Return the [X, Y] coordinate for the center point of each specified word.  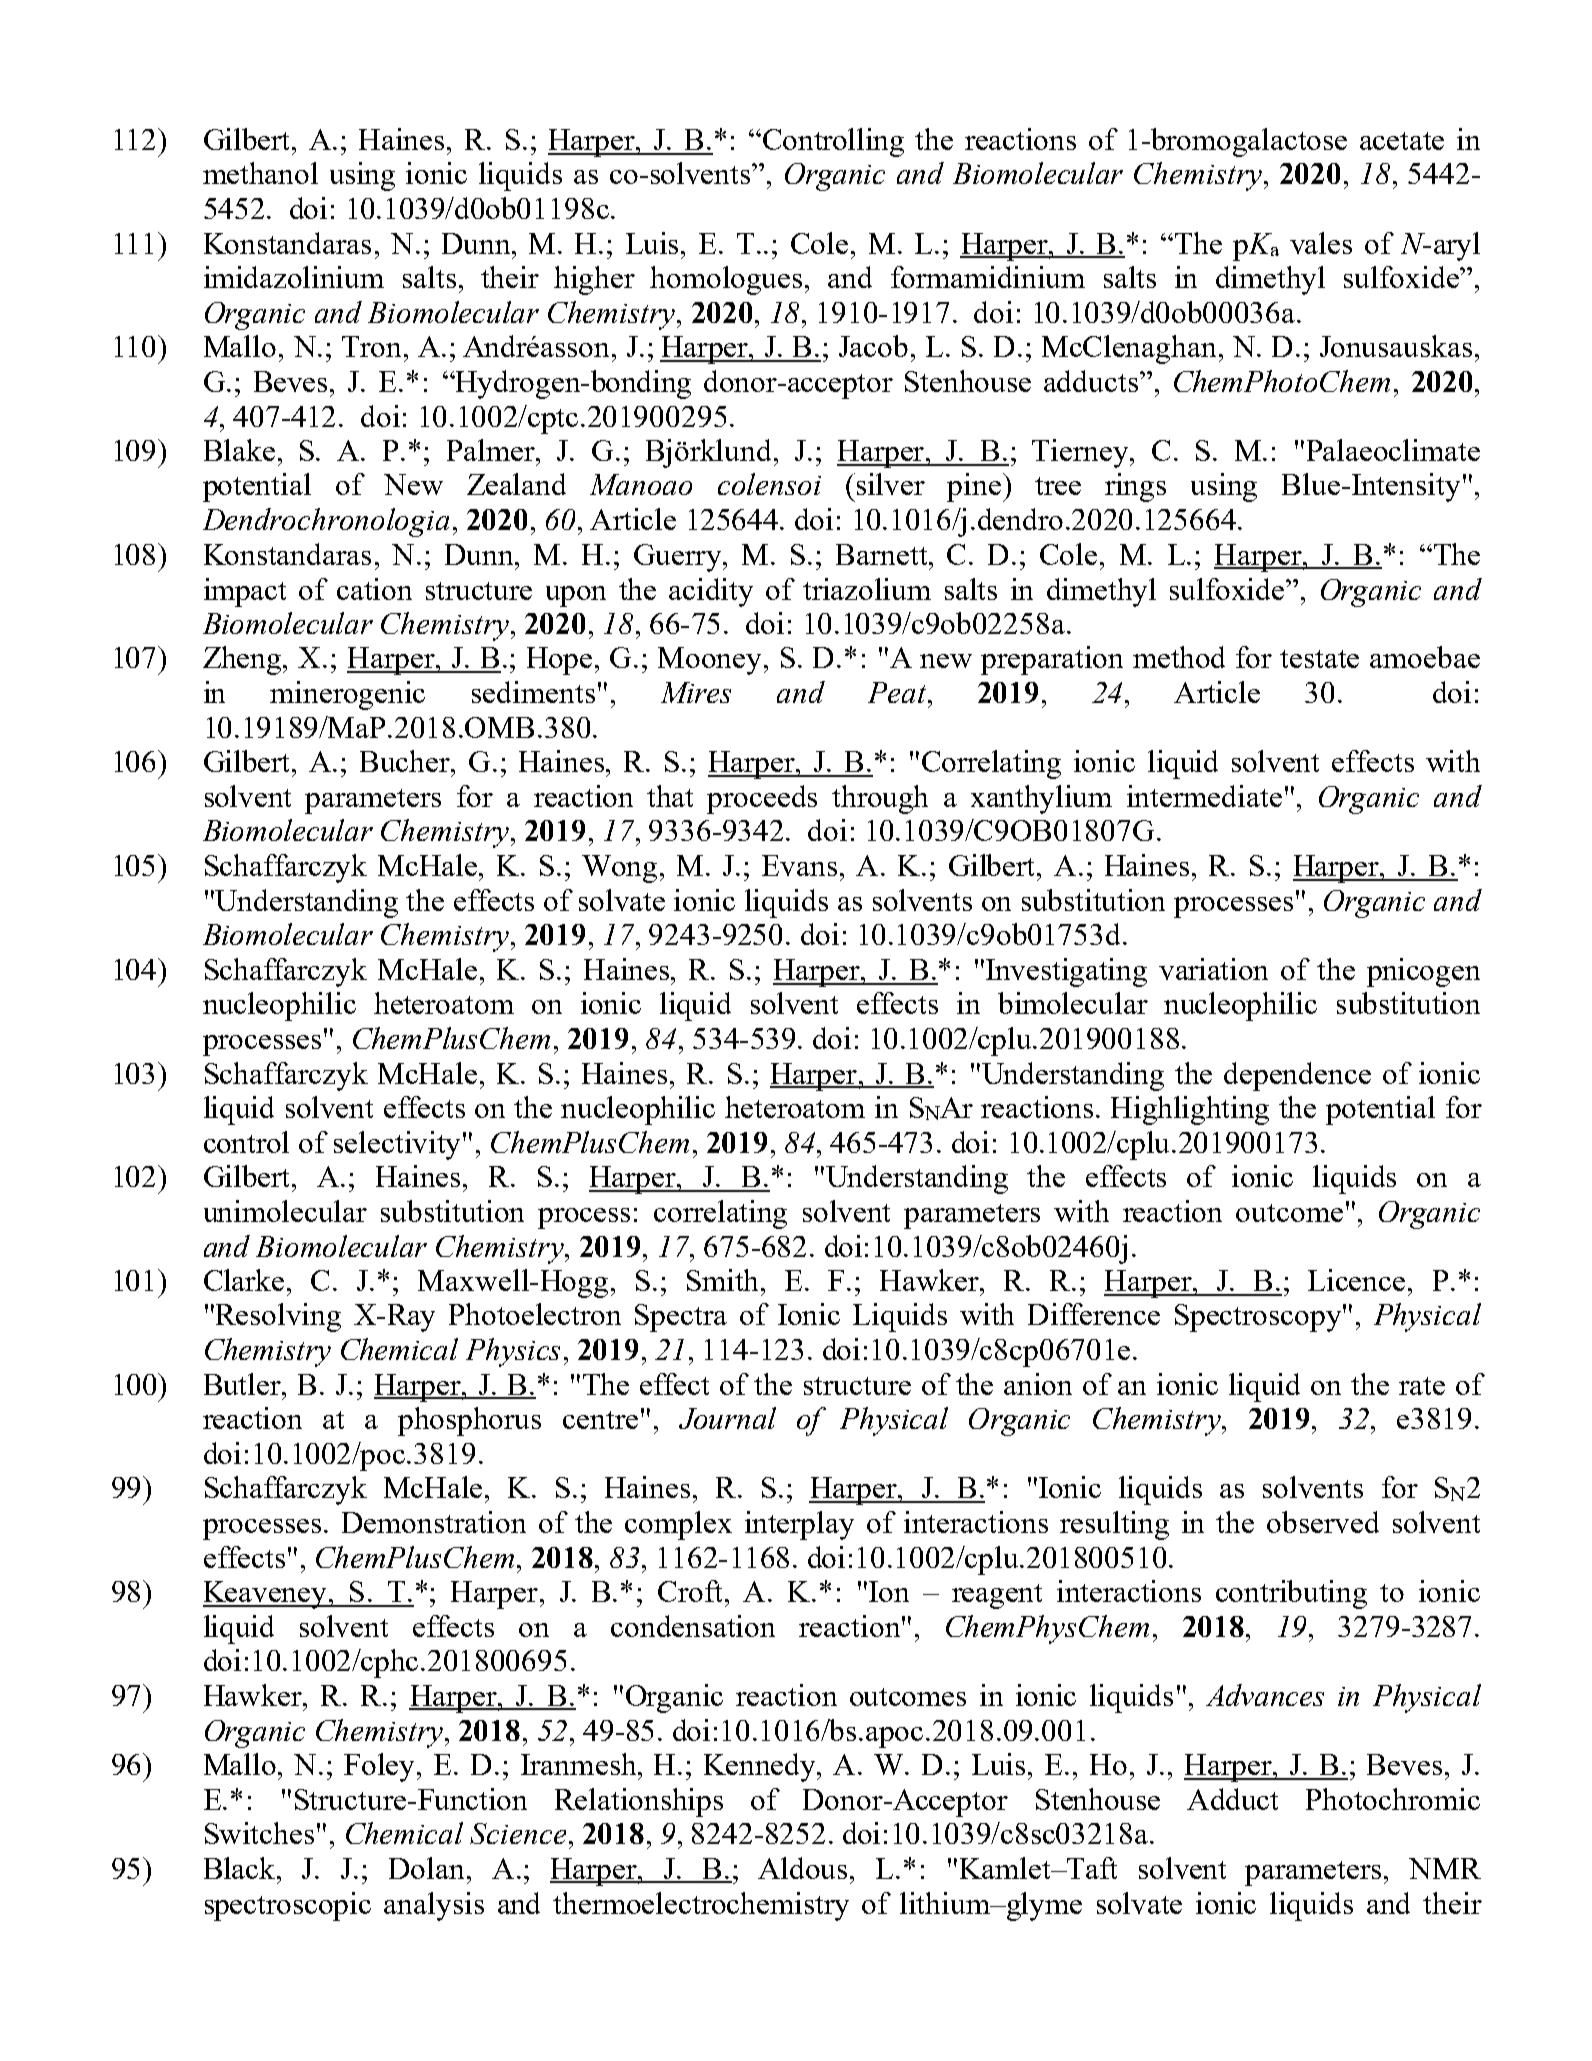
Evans [799, 865]
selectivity [397, 1145]
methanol [260, 173]
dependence [1297, 1076]
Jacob [873, 346]
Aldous [802, 1868]
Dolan [428, 1868]
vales [1321, 243]
